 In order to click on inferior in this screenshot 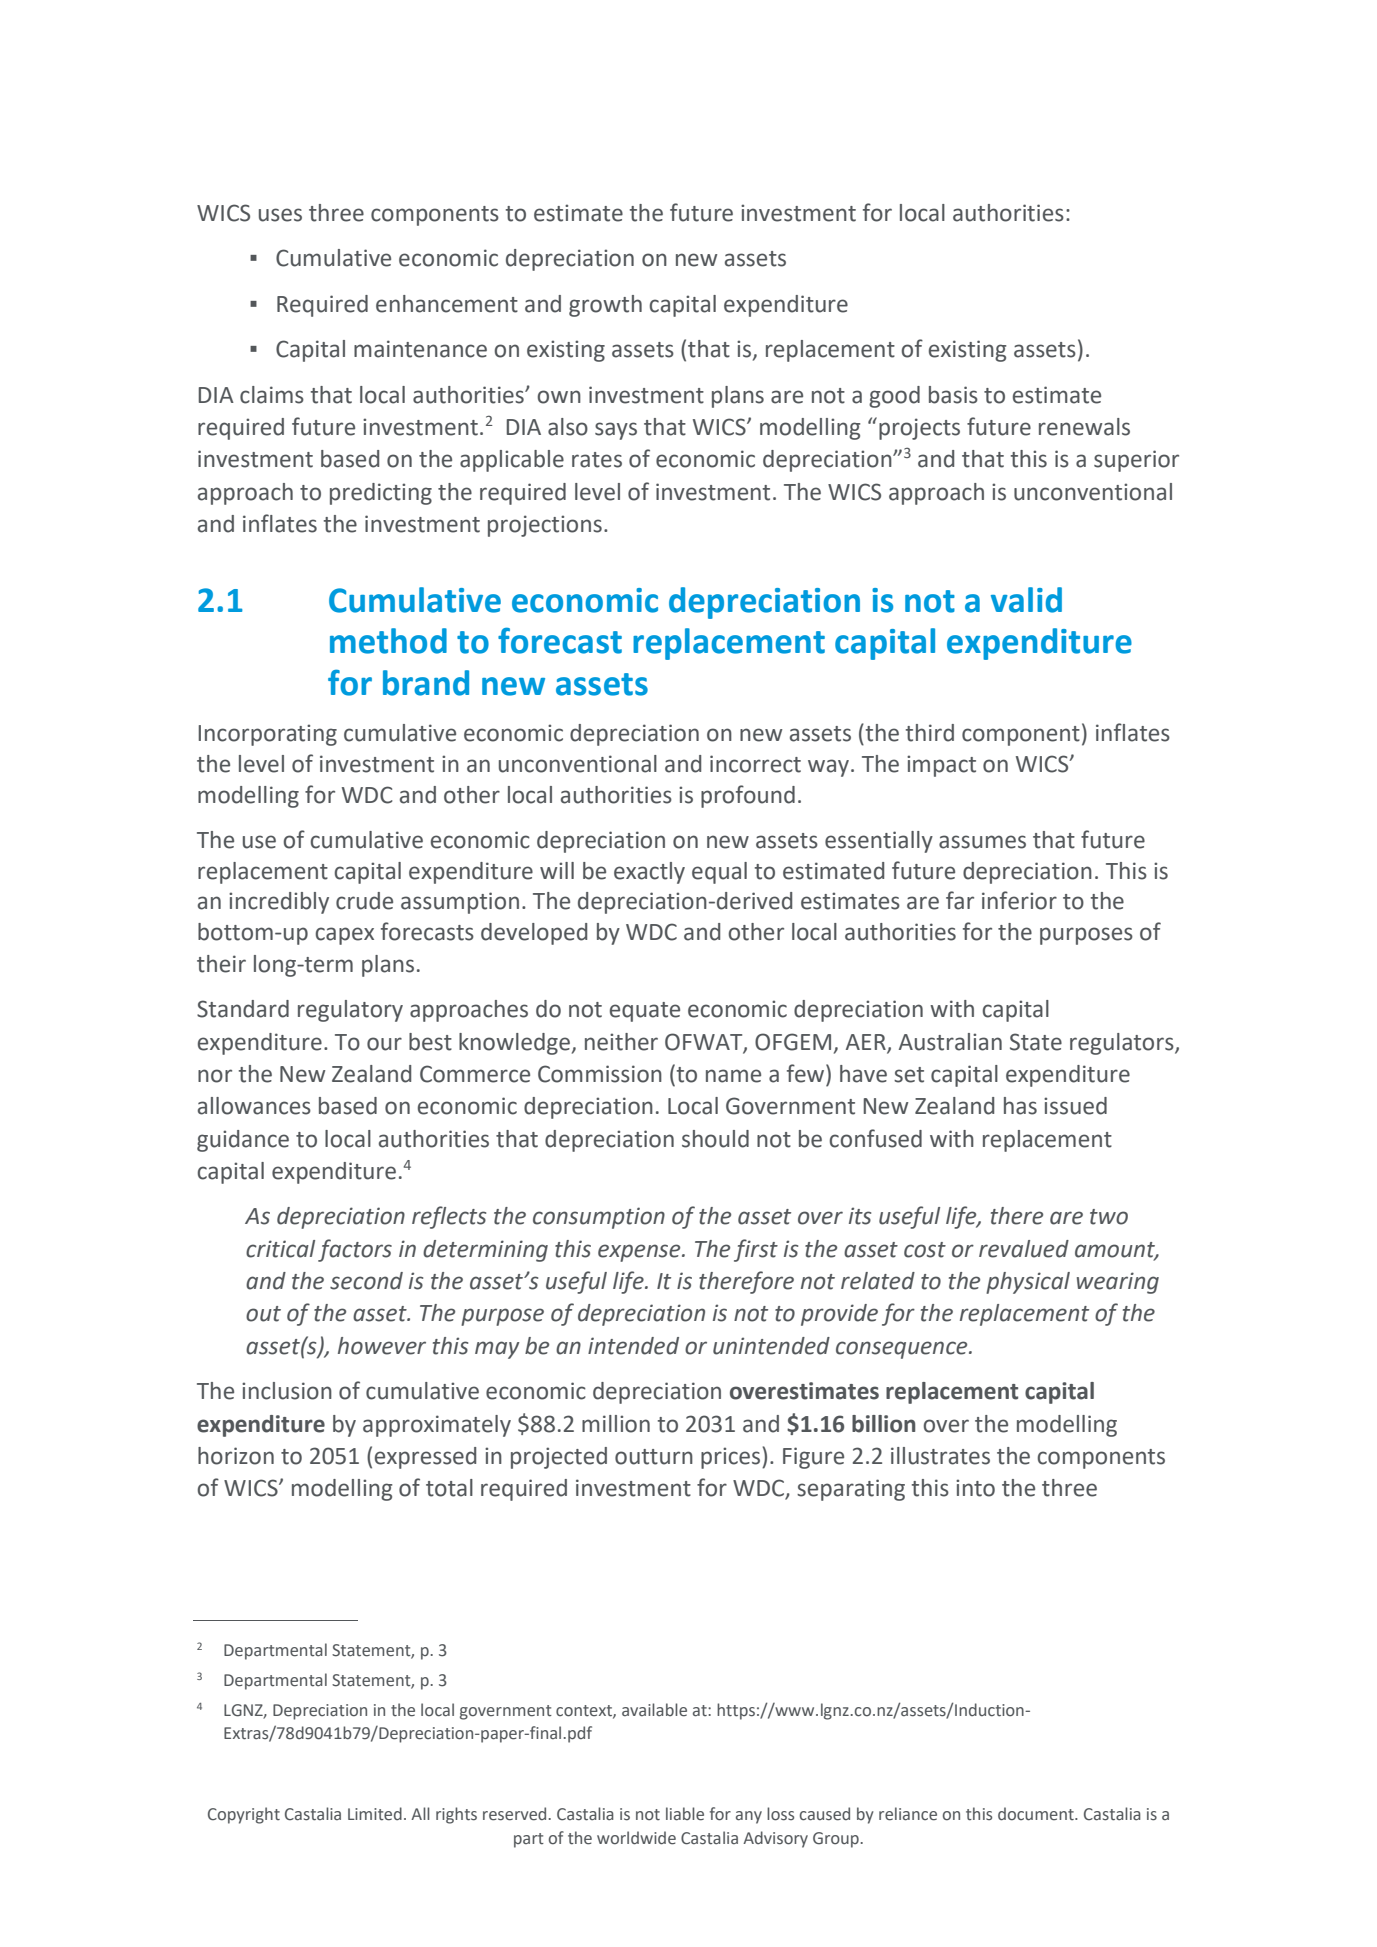, I will do `click(1019, 900)`.
